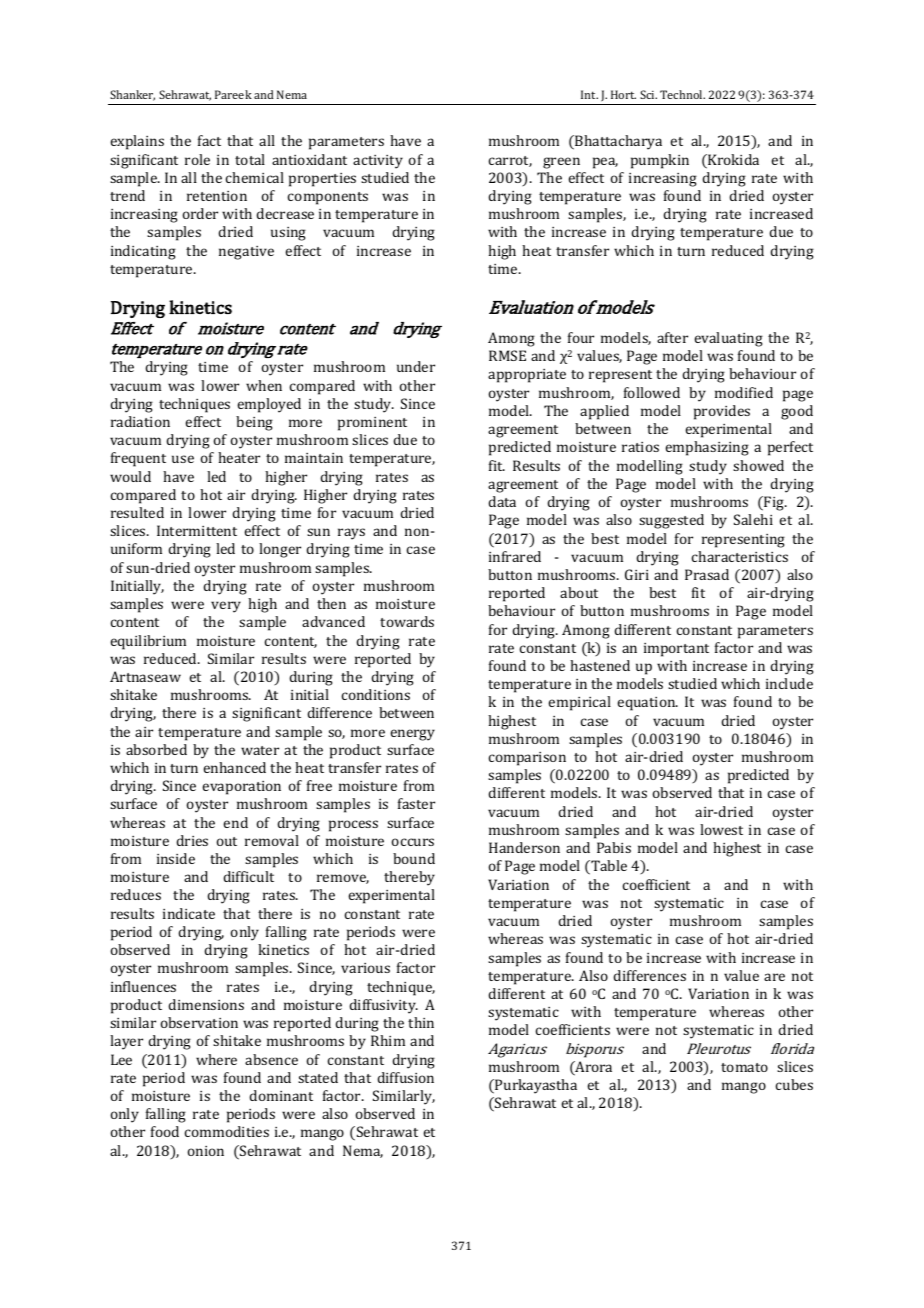 This screenshot has height=1308, width=924. Describe the element at coordinates (405, 1077) in the screenshot. I see `diffusion` at that location.
